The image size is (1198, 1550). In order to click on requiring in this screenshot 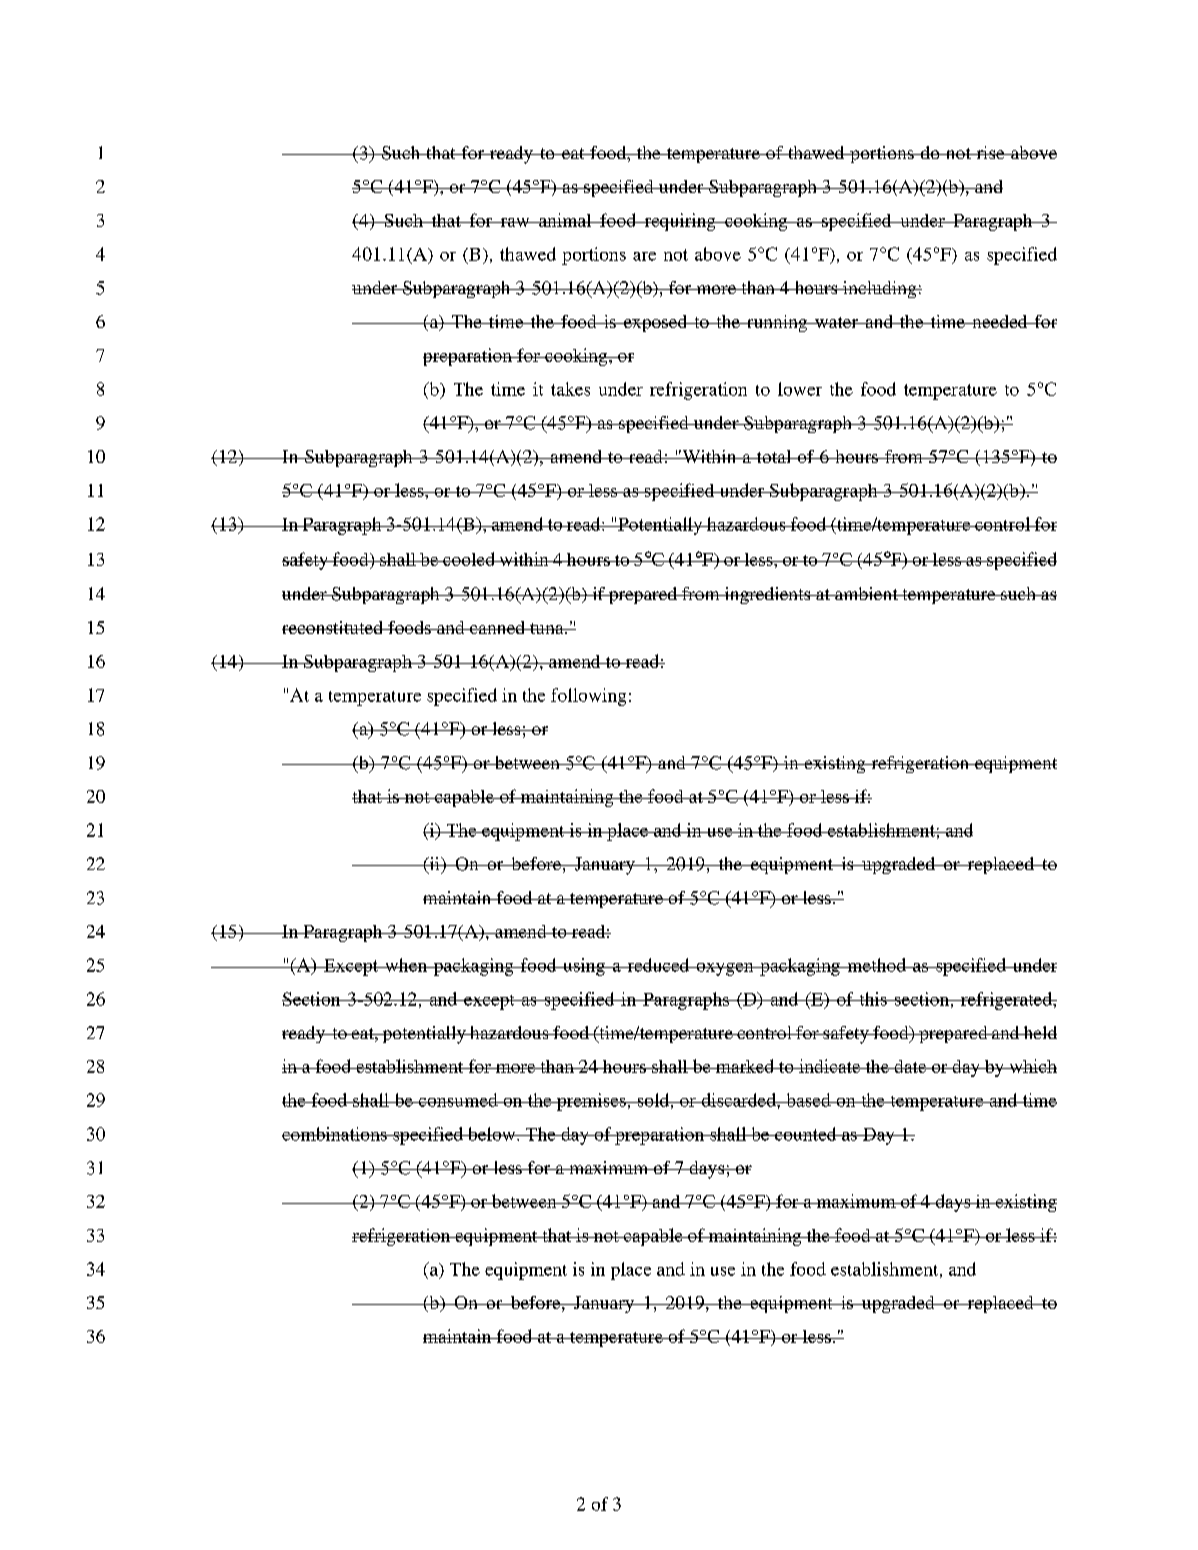, I will do `click(680, 222)`.
